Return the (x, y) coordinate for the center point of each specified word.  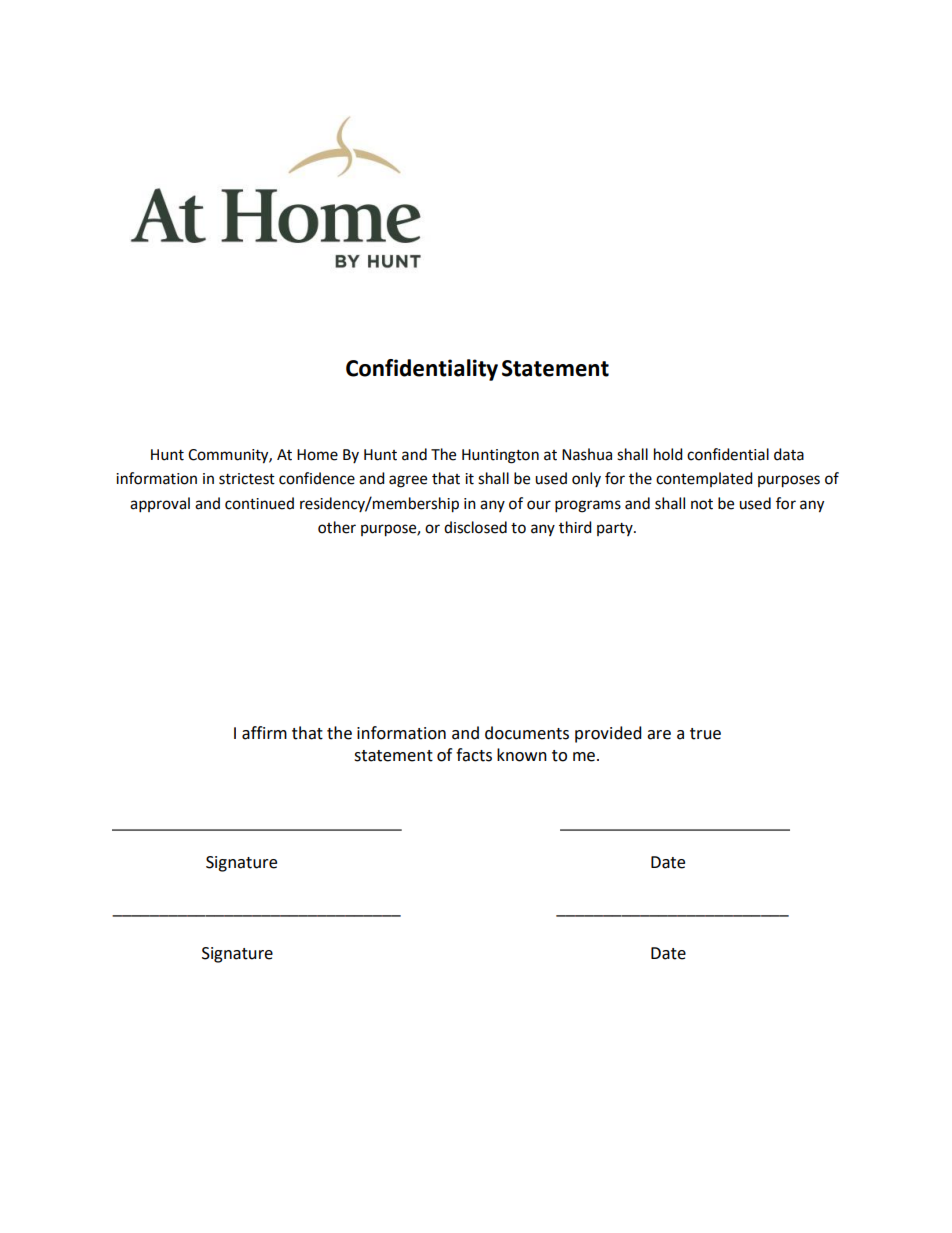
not (702, 504)
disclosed (475, 527)
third (575, 527)
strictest (247, 479)
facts (474, 755)
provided (608, 734)
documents (527, 733)
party (616, 529)
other (337, 527)
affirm (264, 733)
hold (668, 454)
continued (259, 503)
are (659, 735)
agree (408, 481)
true (705, 734)
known (522, 755)
